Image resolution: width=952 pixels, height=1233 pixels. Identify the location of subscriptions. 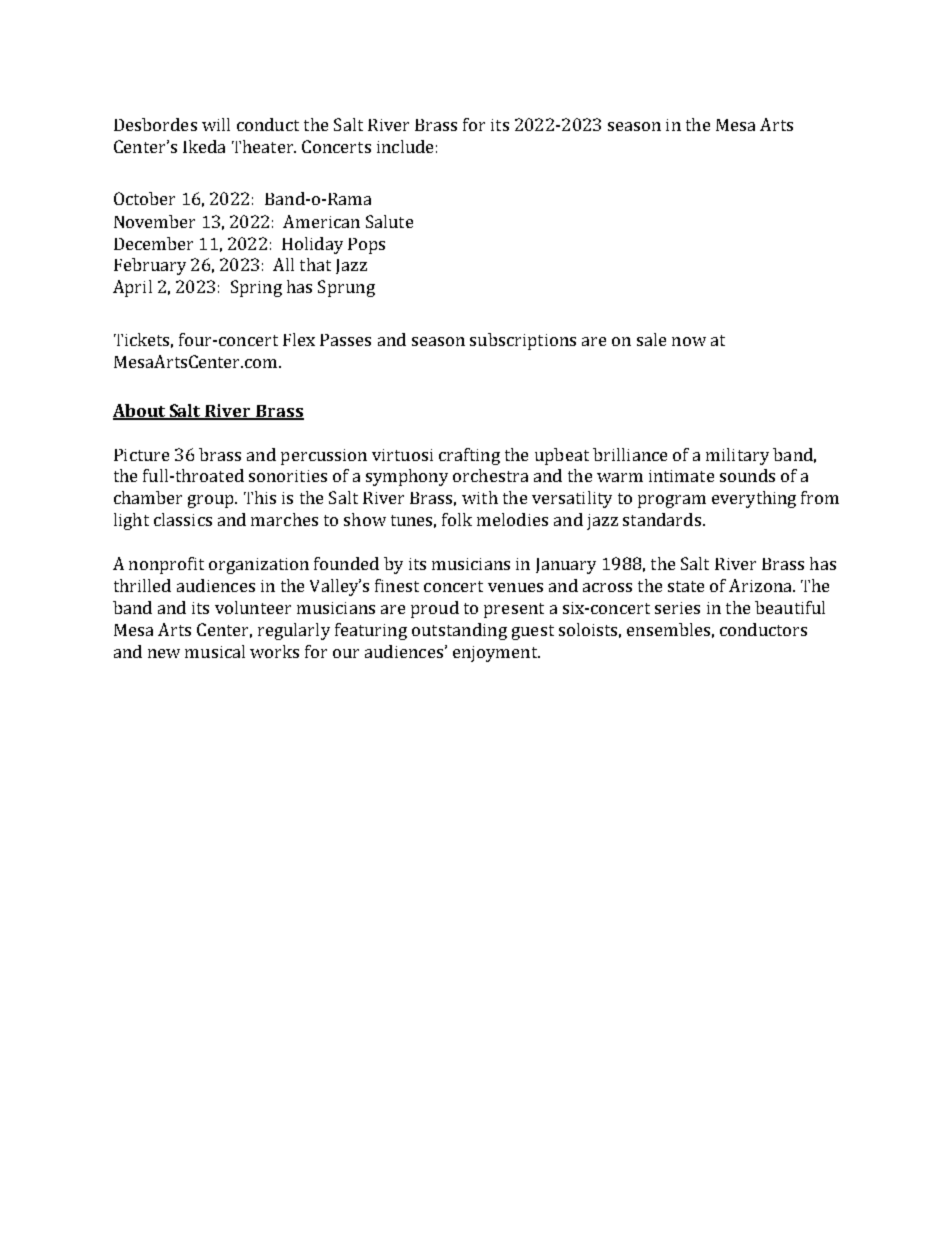
(523, 341).
